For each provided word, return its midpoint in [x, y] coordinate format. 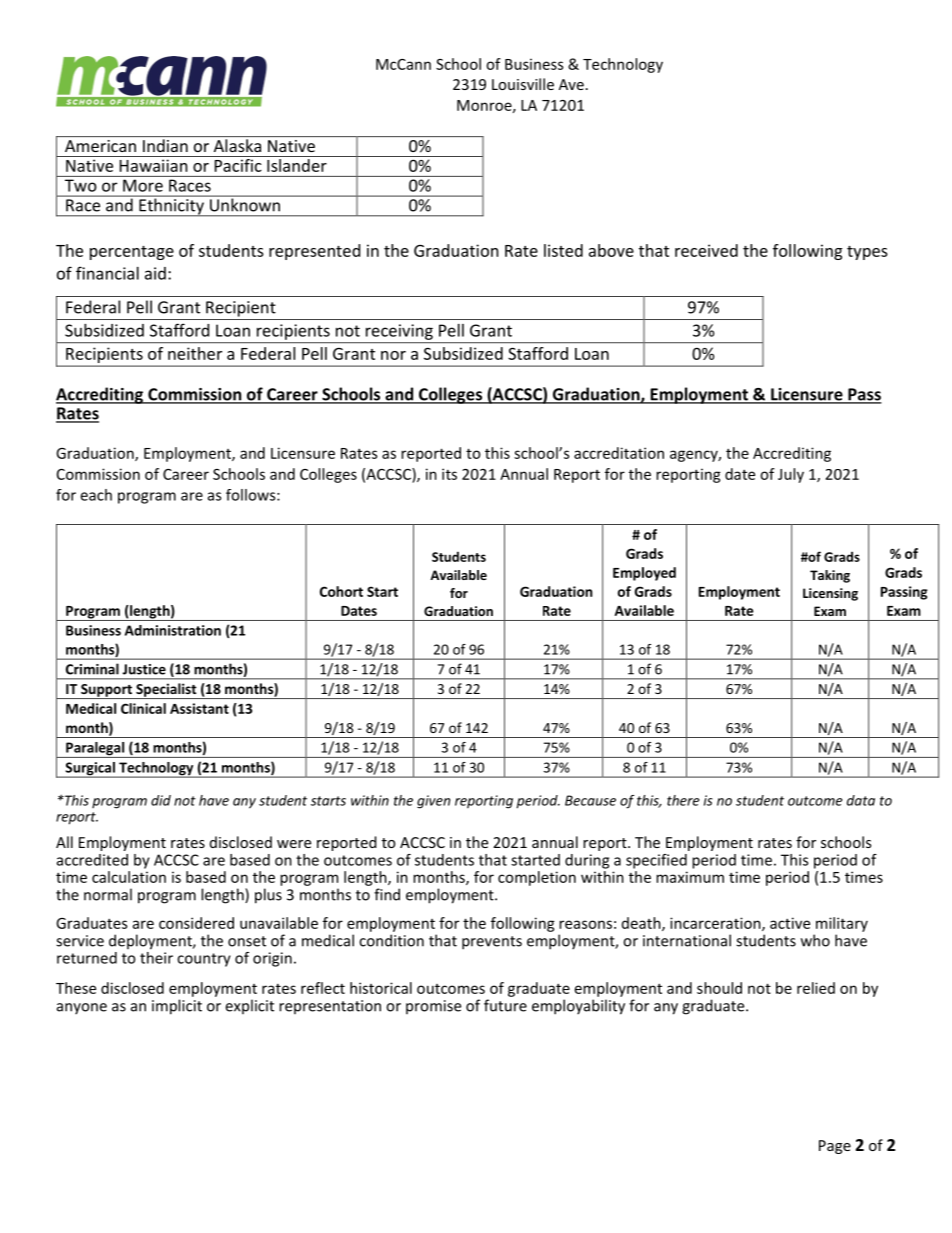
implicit [177, 1007]
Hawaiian [153, 165]
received [706, 250]
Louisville [523, 84]
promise [433, 1007]
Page [835, 1147]
